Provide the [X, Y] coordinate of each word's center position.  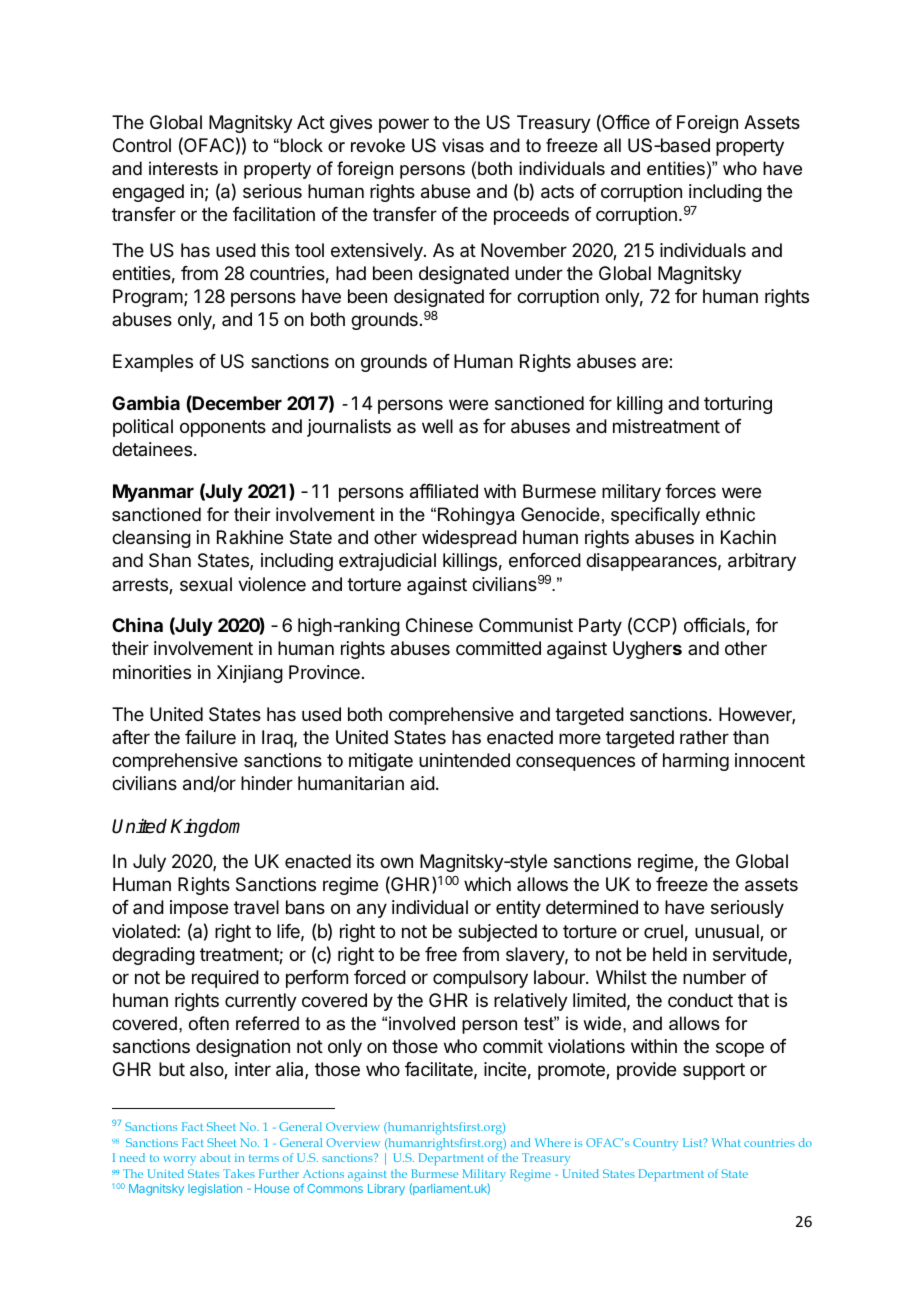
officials [715, 626]
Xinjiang [250, 674]
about [215, 1157]
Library [386, 1190]
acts [557, 192]
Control [142, 145]
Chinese [439, 625]
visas [463, 145]
